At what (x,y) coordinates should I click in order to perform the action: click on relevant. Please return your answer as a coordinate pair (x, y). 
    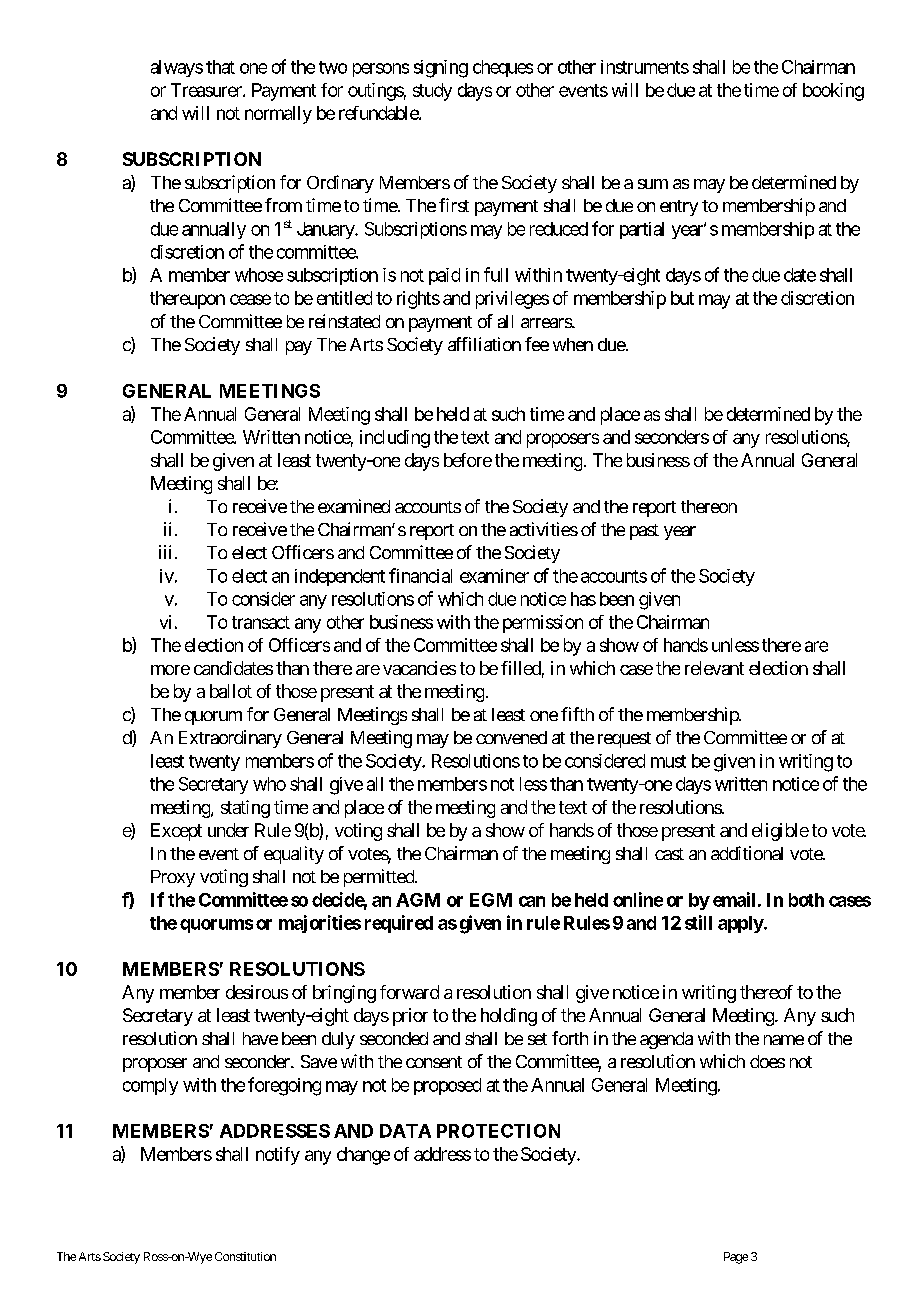
    Looking at the image, I should click on (714, 668).
